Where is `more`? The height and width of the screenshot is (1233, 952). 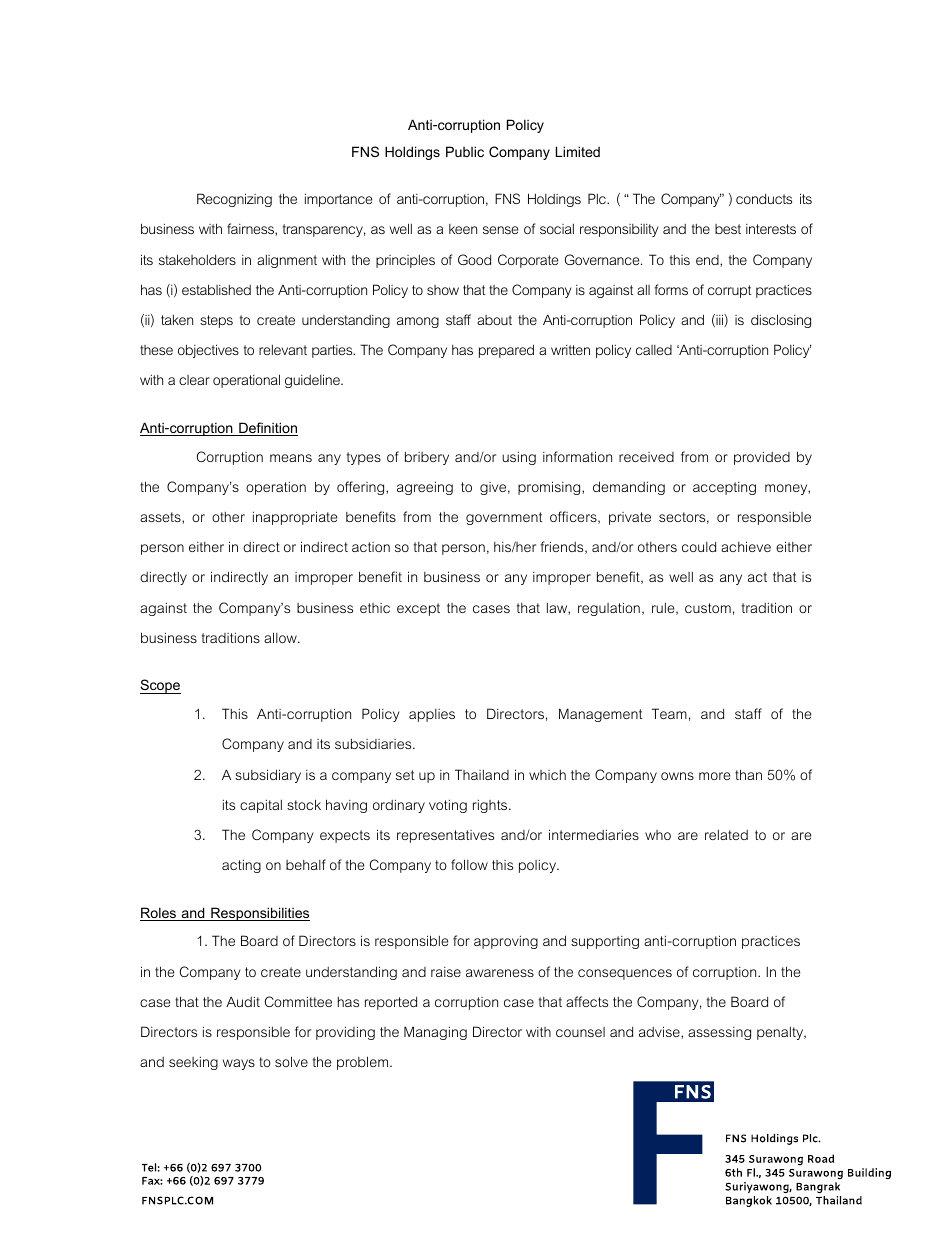
more is located at coordinates (714, 776).
